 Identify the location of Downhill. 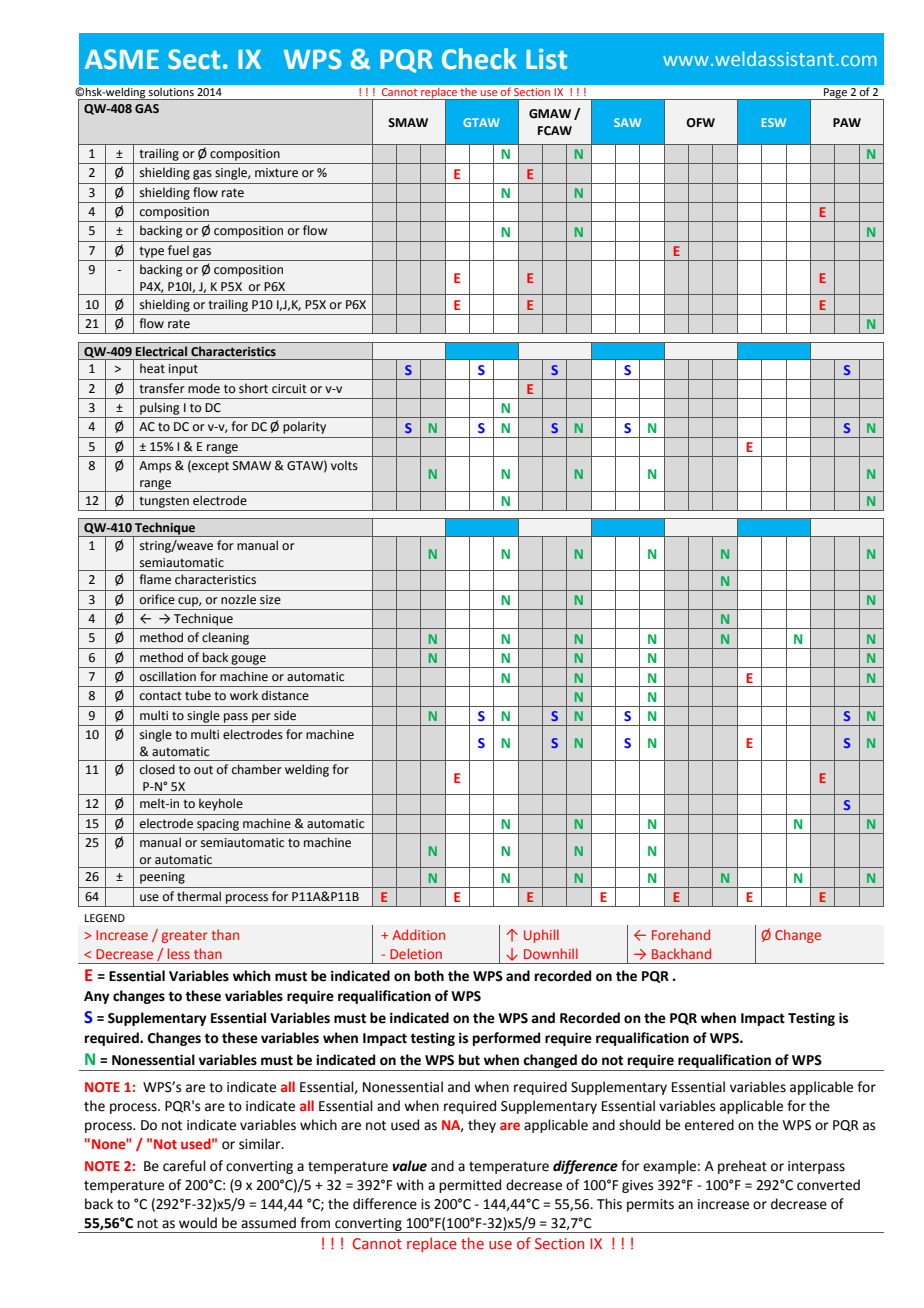
(551, 953).
